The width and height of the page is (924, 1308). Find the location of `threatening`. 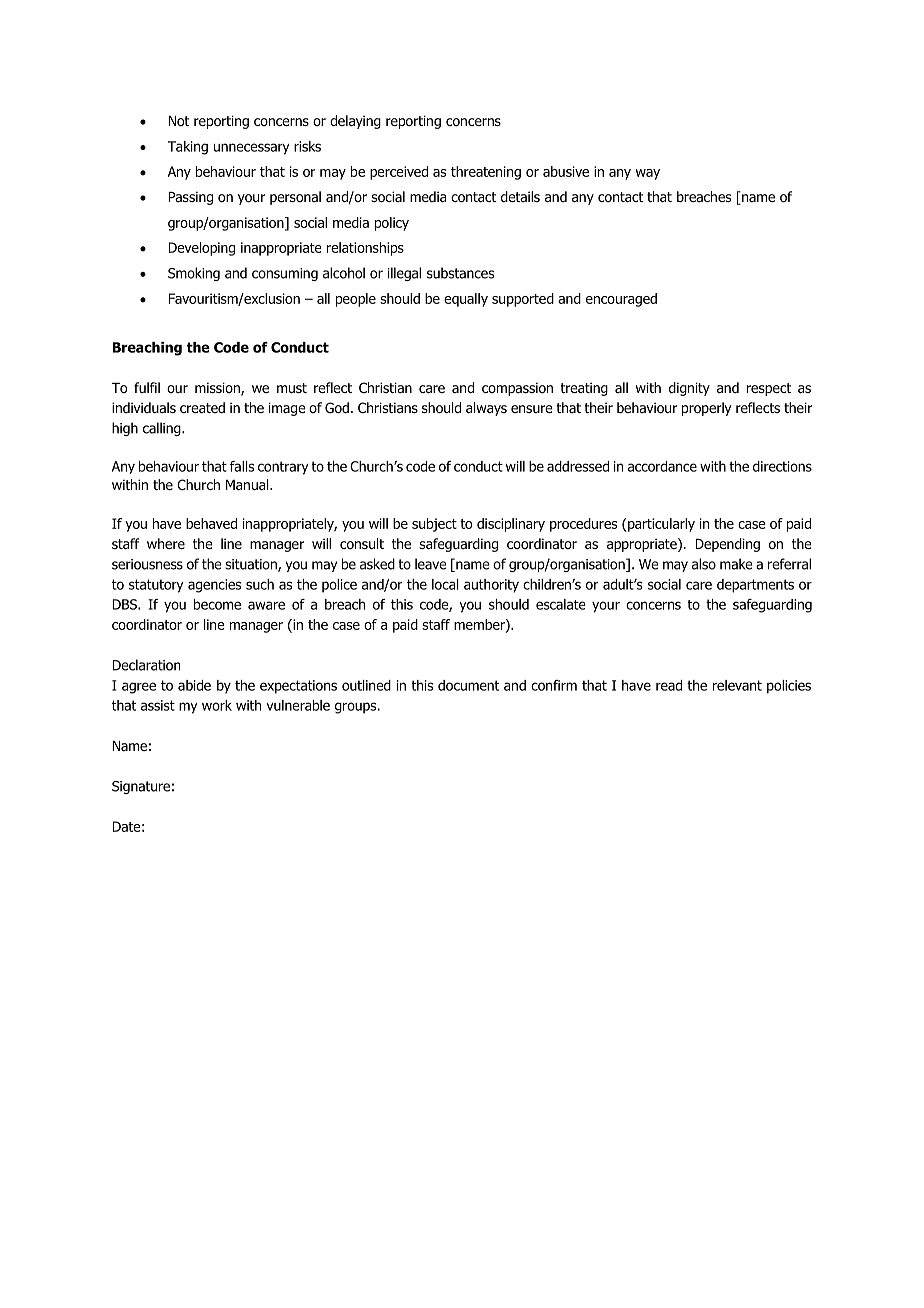

threatening is located at coordinates (486, 173).
